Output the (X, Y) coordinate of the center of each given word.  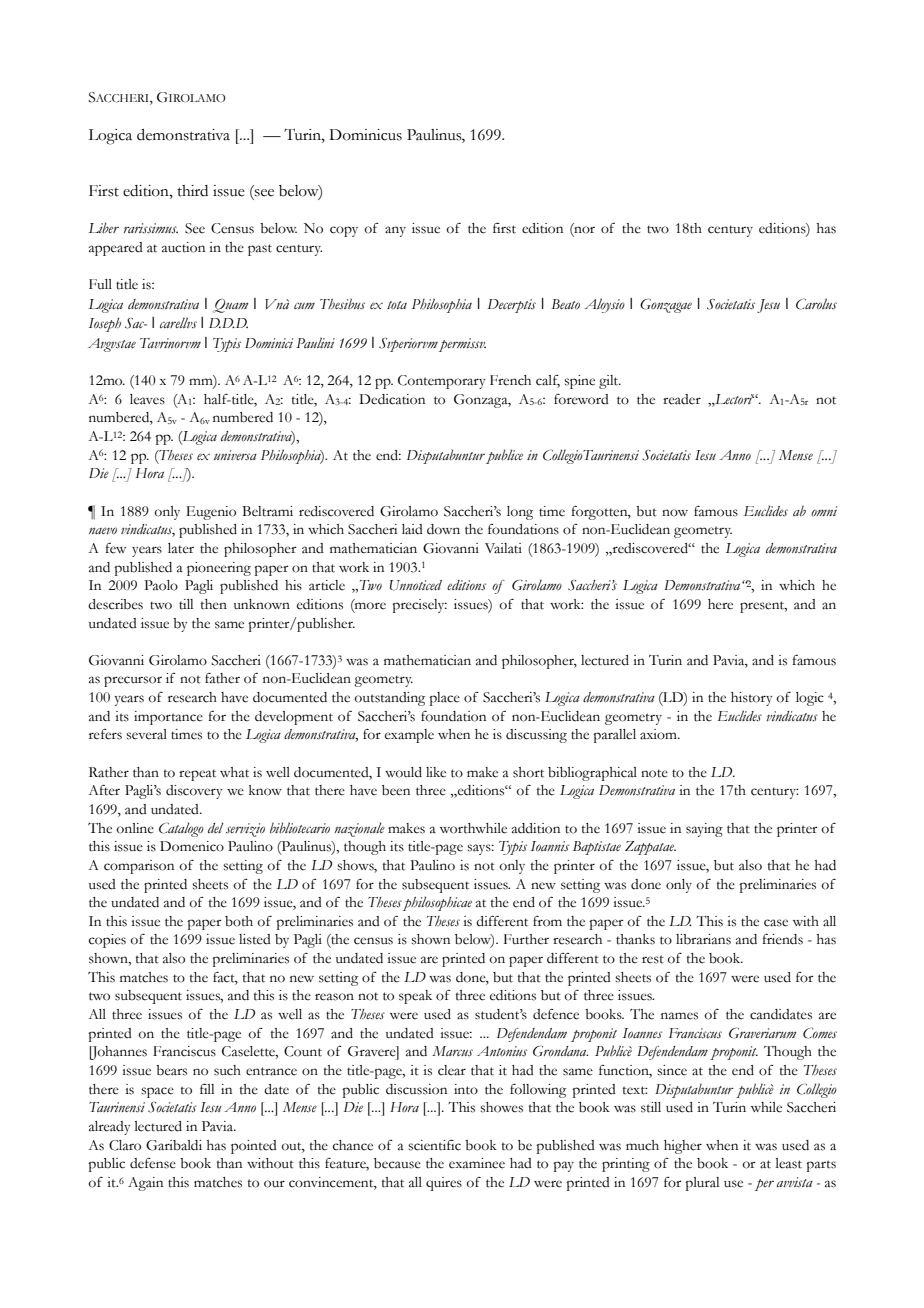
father (222, 678)
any (395, 231)
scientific (434, 1145)
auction (183, 247)
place (444, 699)
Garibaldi (174, 1145)
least (789, 1163)
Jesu (768, 306)
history (751, 699)
